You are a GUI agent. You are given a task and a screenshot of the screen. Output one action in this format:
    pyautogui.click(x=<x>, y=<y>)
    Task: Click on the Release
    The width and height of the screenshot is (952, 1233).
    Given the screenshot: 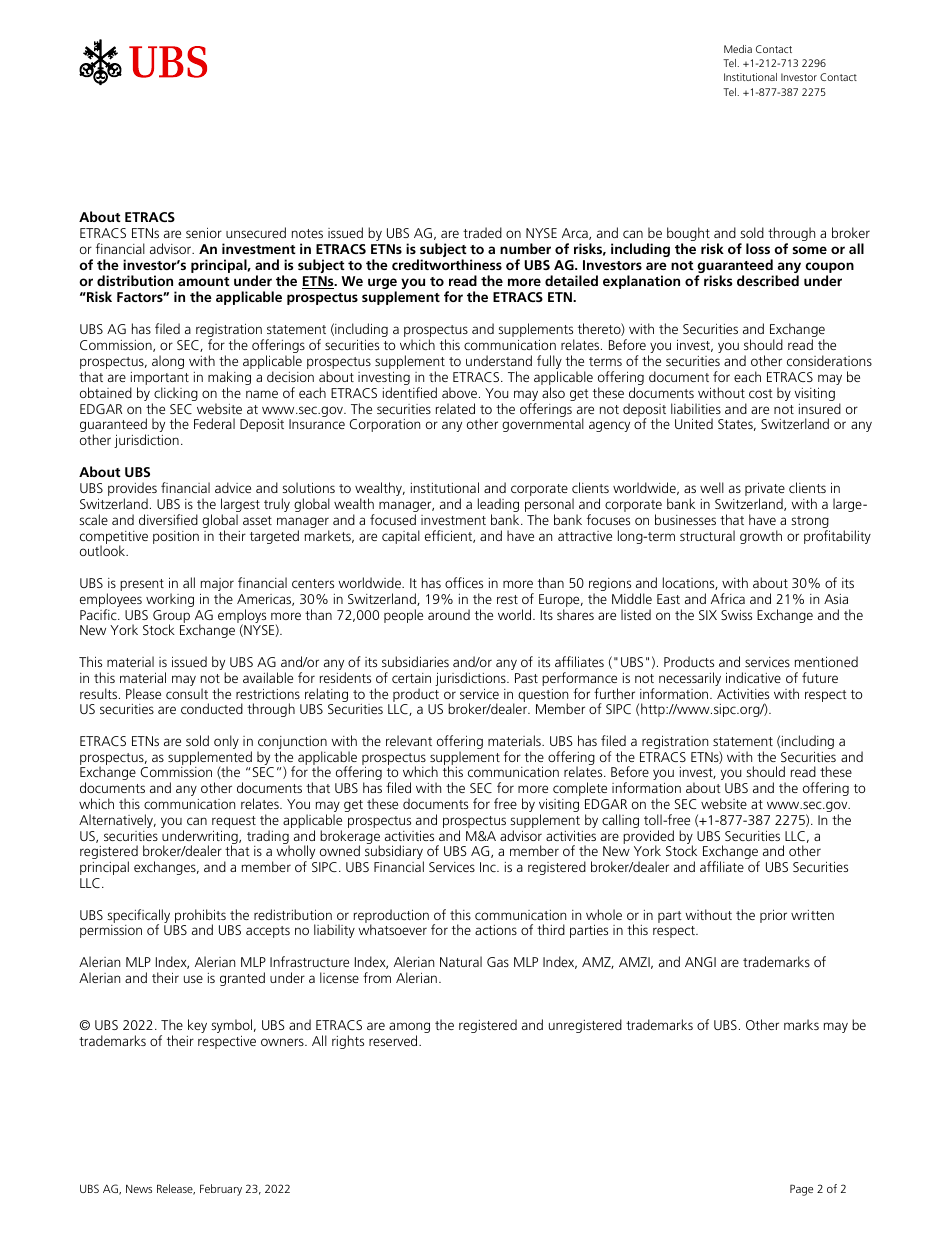 What is the action you would take?
    pyautogui.click(x=176, y=1189)
